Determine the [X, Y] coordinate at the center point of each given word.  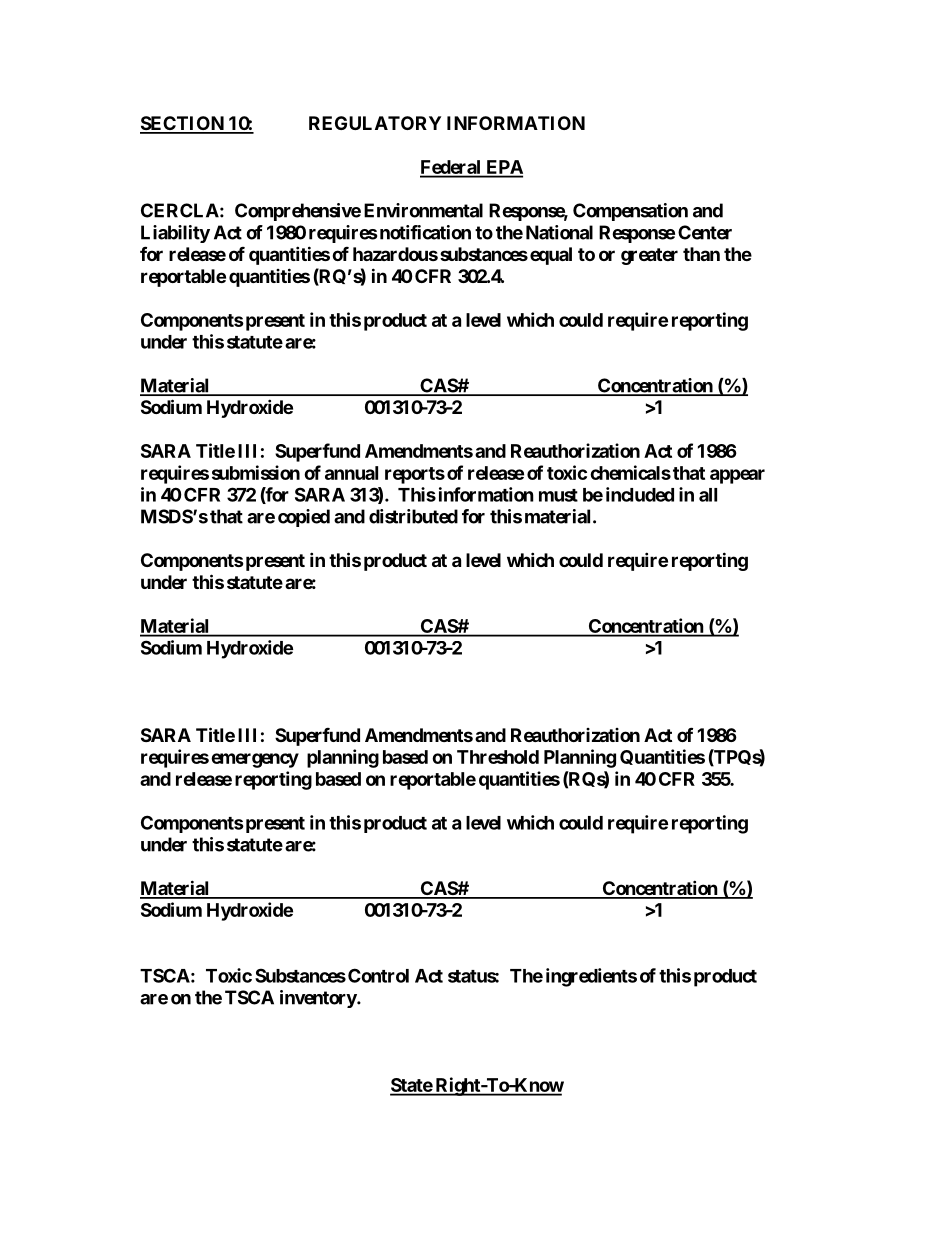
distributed [413, 516]
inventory [319, 999]
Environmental [423, 210]
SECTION [183, 124]
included [640, 494]
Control [378, 975]
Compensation [630, 212]
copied [304, 518]
